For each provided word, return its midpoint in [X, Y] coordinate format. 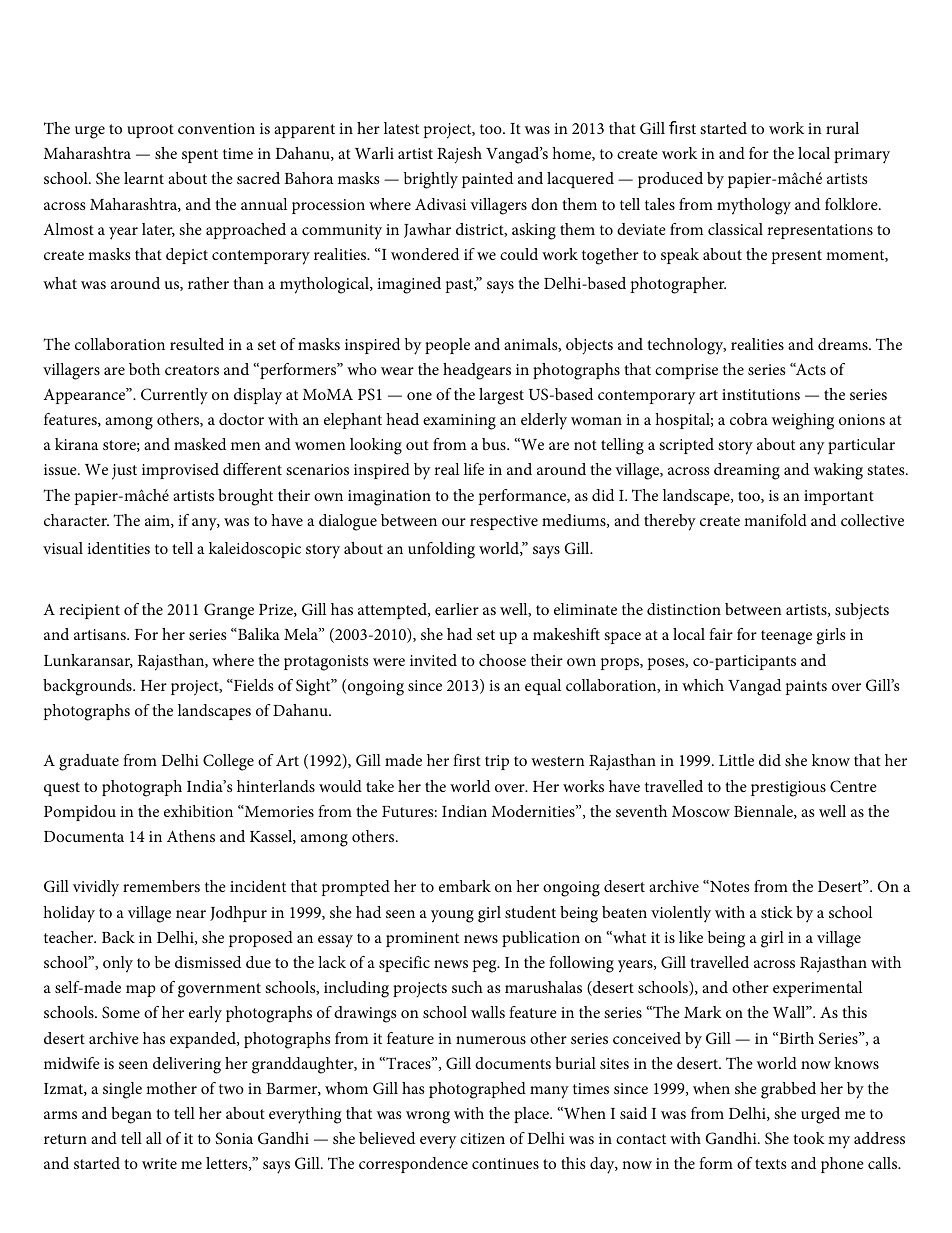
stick [777, 912]
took [809, 1138]
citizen [482, 1138]
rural [842, 128]
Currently [174, 396]
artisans [101, 634]
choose [502, 660]
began [131, 1115]
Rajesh [459, 155]
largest [501, 396]
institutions [761, 394]
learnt [144, 178]
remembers [161, 886]
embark [465, 886]
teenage [786, 637]
